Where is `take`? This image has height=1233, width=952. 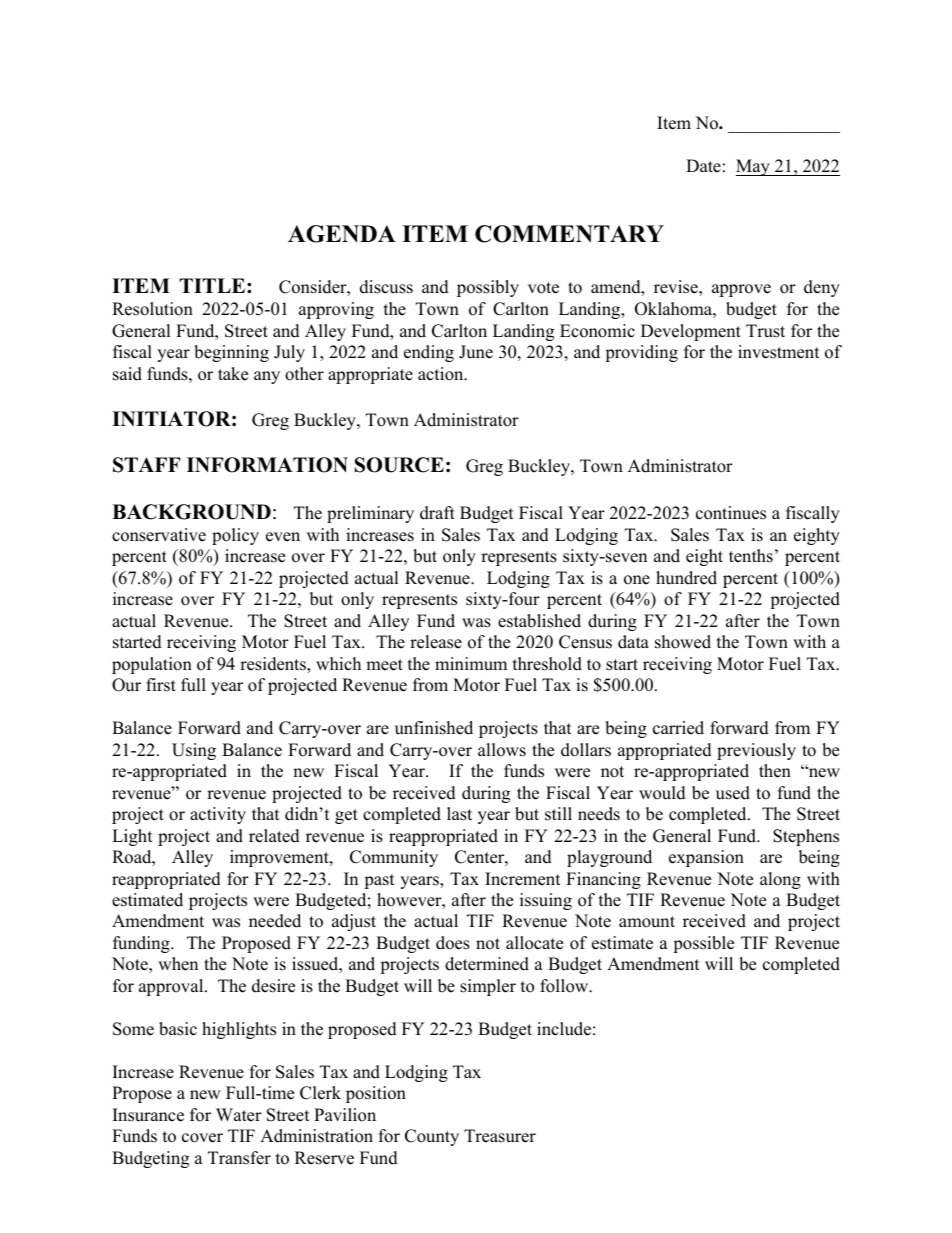 take is located at coordinates (233, 374).
